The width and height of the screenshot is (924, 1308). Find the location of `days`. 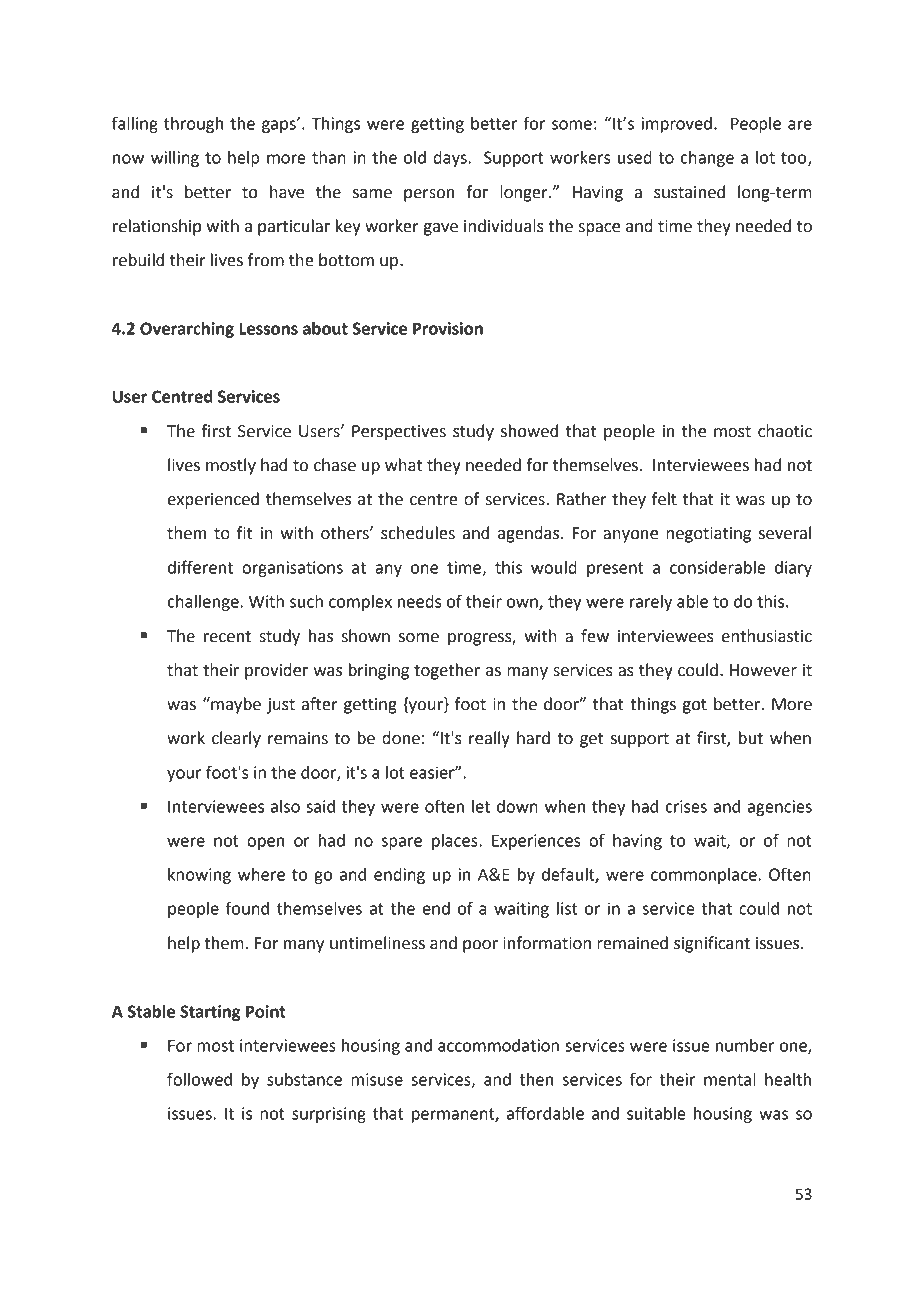

days is located at coordinates (451, 159).
